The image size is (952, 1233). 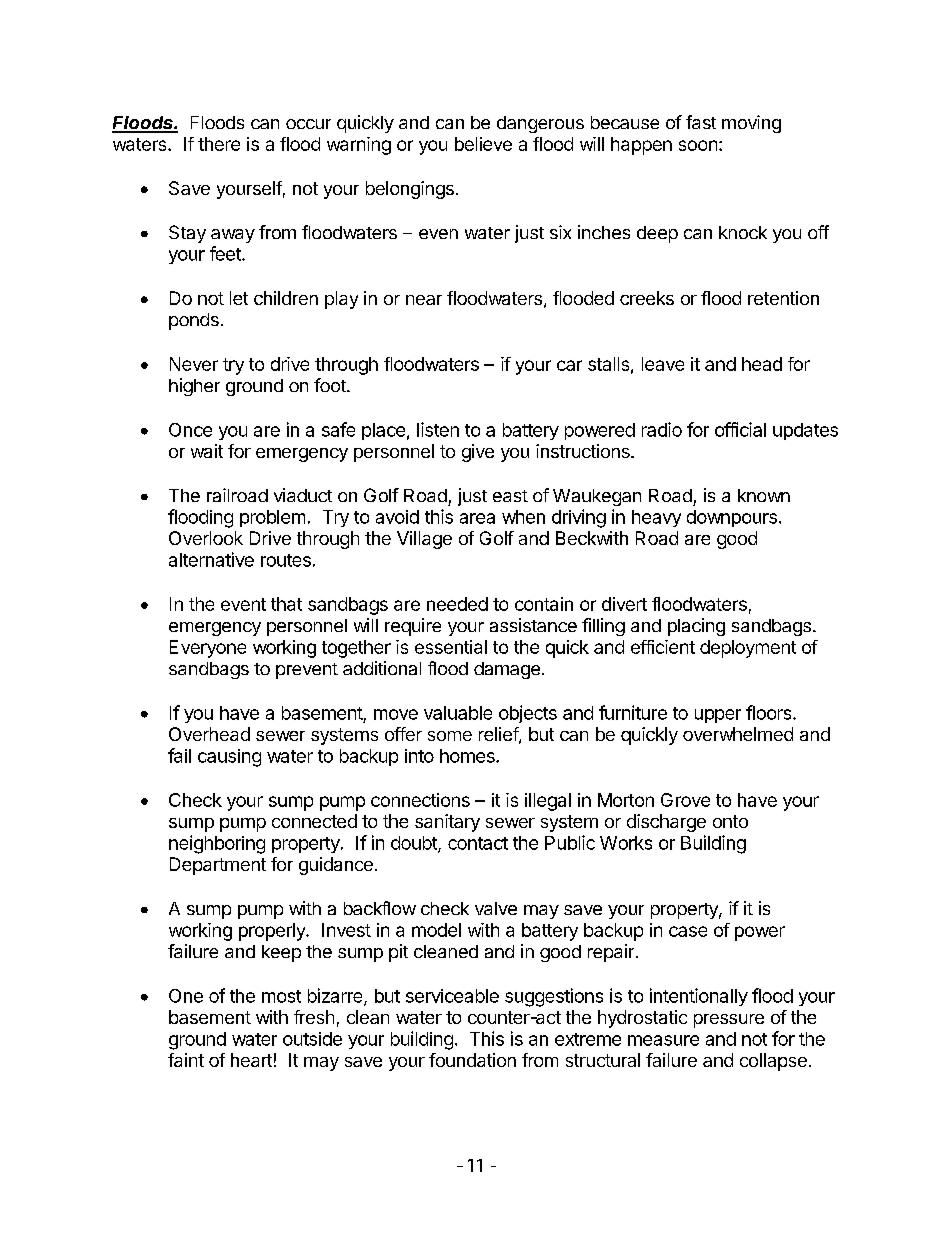 What do you see at coordinates (314, 821) in the screenshot?
I see `connected` at bounding box center [314, 821].
